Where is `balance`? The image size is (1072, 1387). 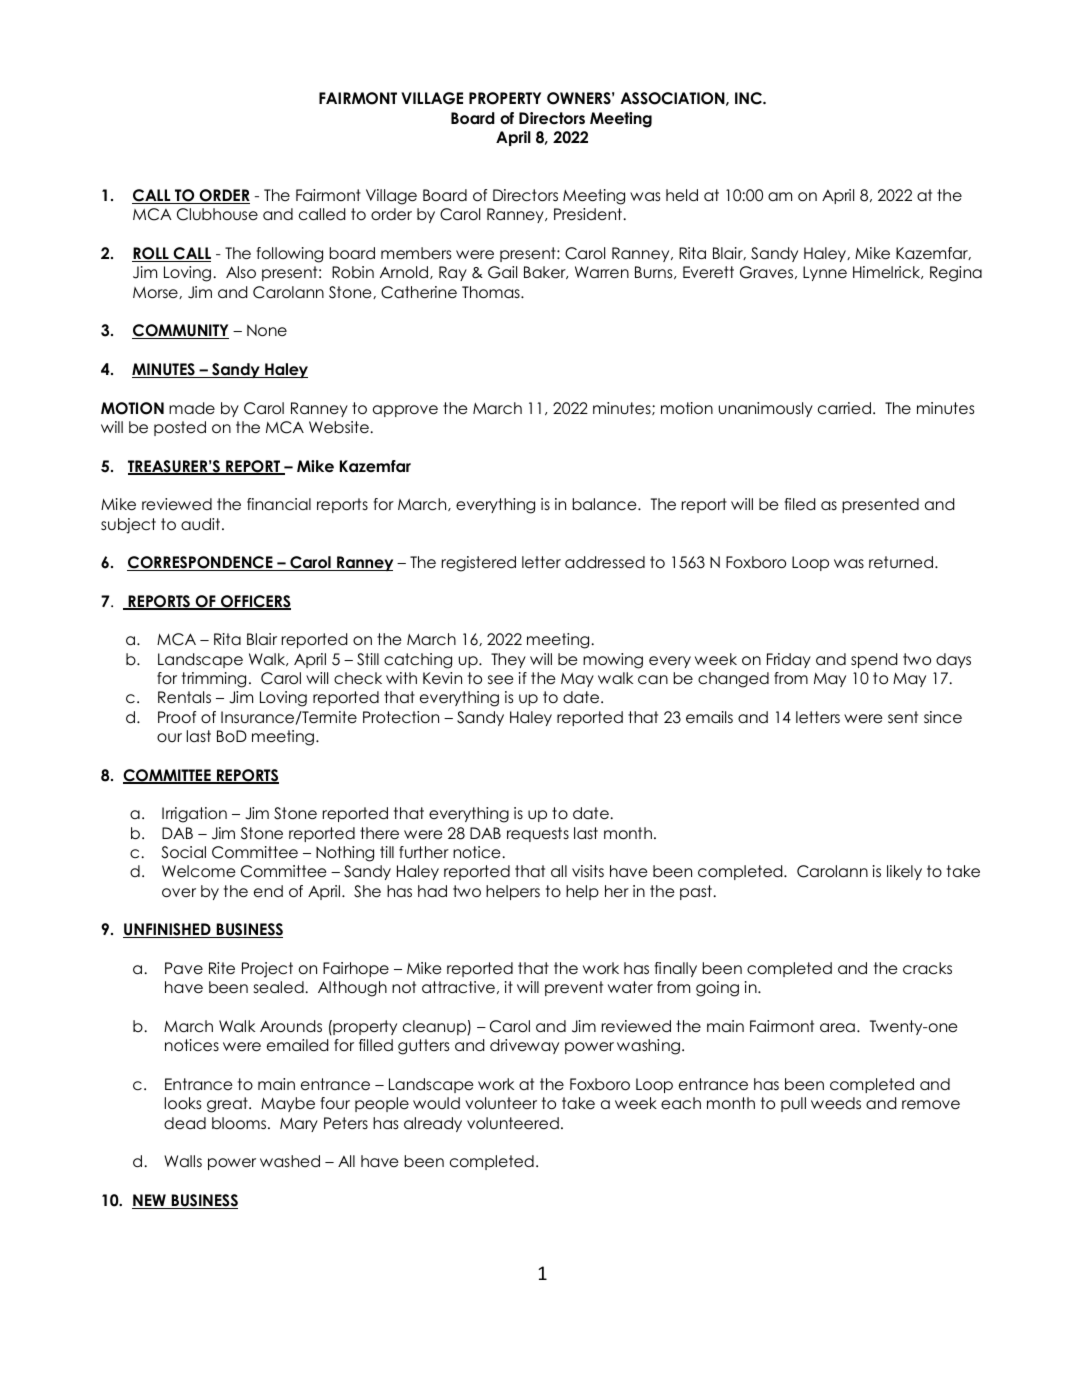
balance is located at coordinates (605, 504).
